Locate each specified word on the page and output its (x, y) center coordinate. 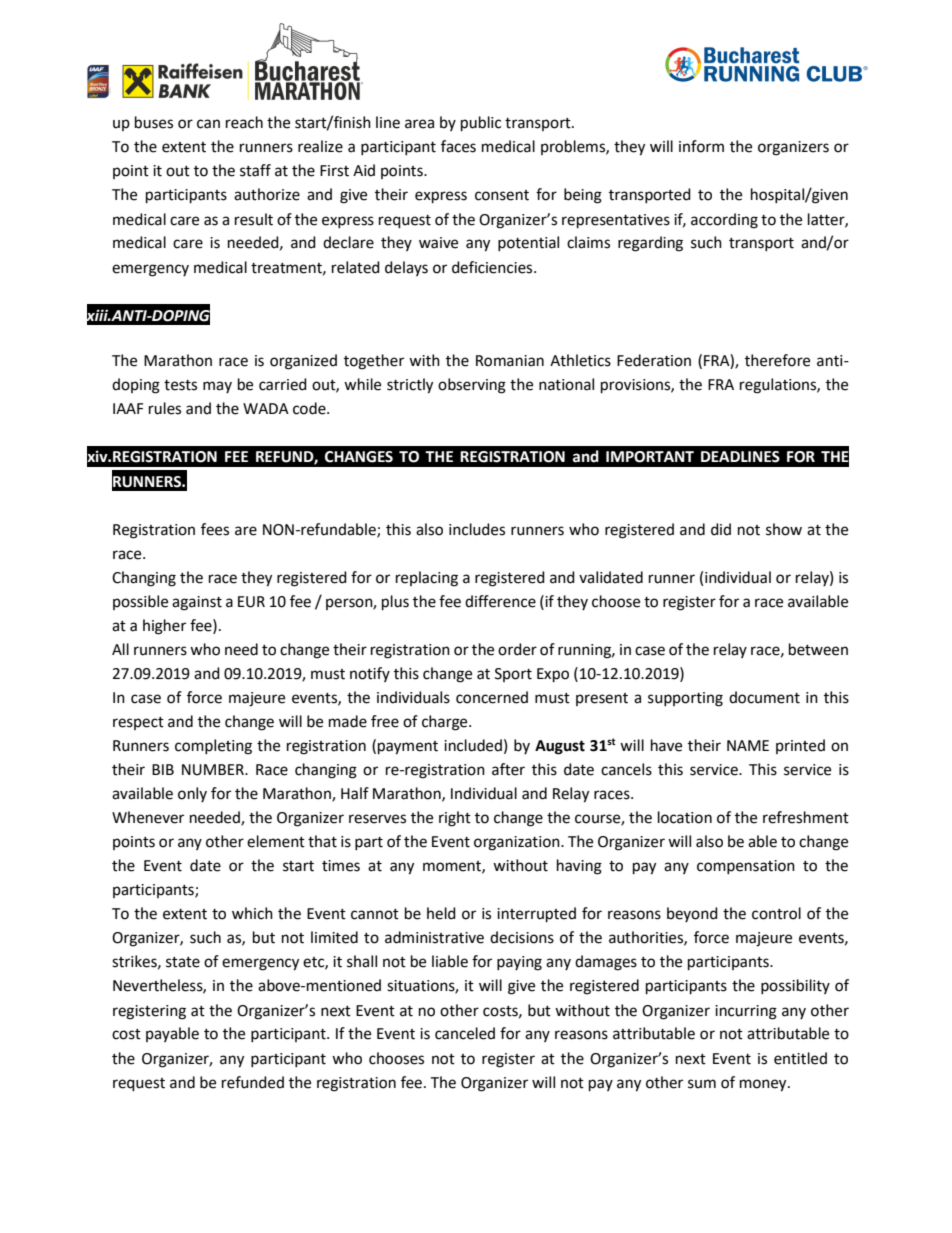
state (183, 962)
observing (472, 386)
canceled (465, 1033)
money (764, 1085)
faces (458, 146)
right (455, 819)
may (217, 387)
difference (500, 601)
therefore (777, 360)
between (818, 649)
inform (701, 146)
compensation (746, 867)
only (192, 794)
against (197, 603)
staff (255, 170)
